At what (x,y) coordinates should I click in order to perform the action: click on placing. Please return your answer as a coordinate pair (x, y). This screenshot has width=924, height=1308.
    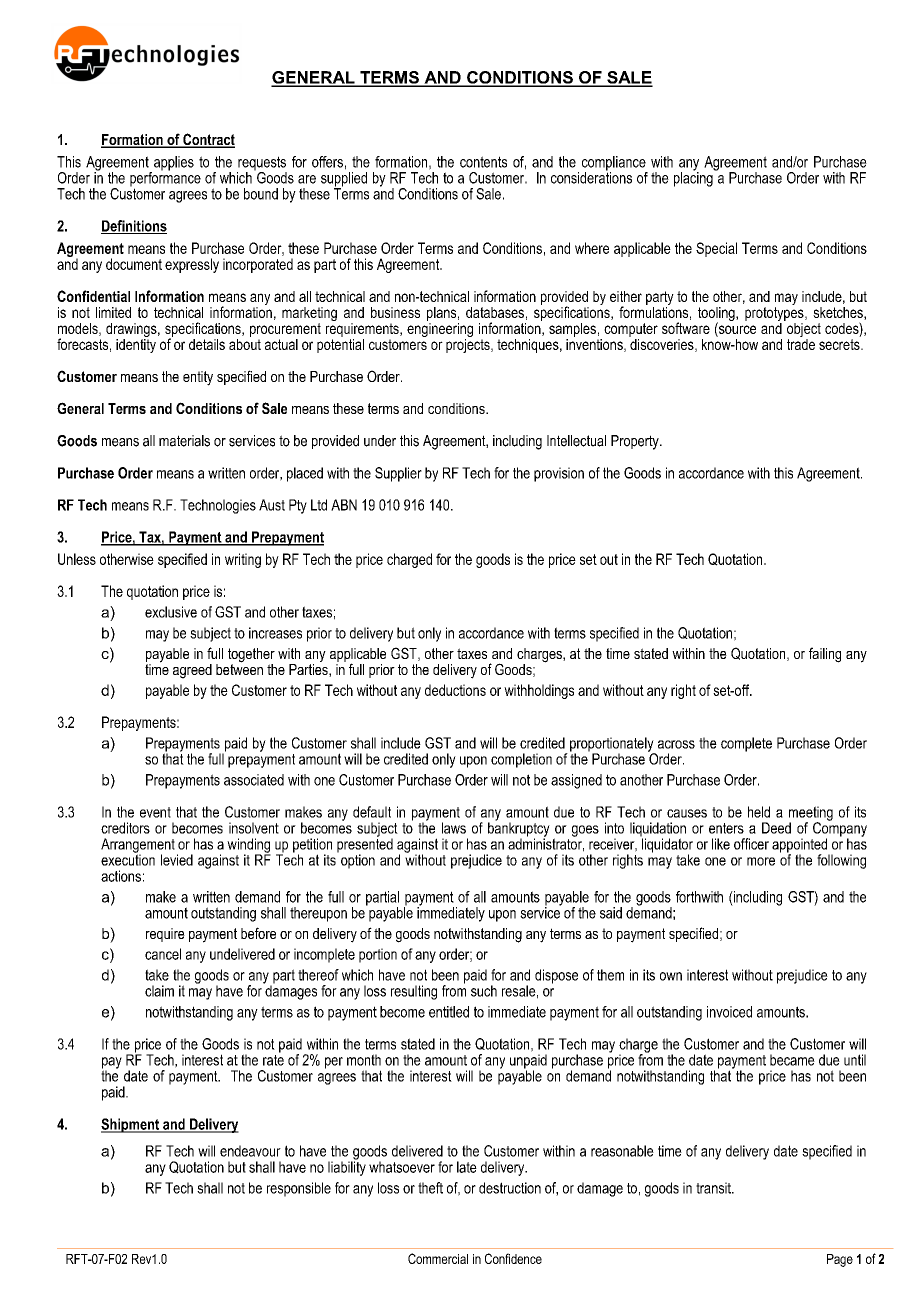
    Looking at the image, I should click on (694, 178).
